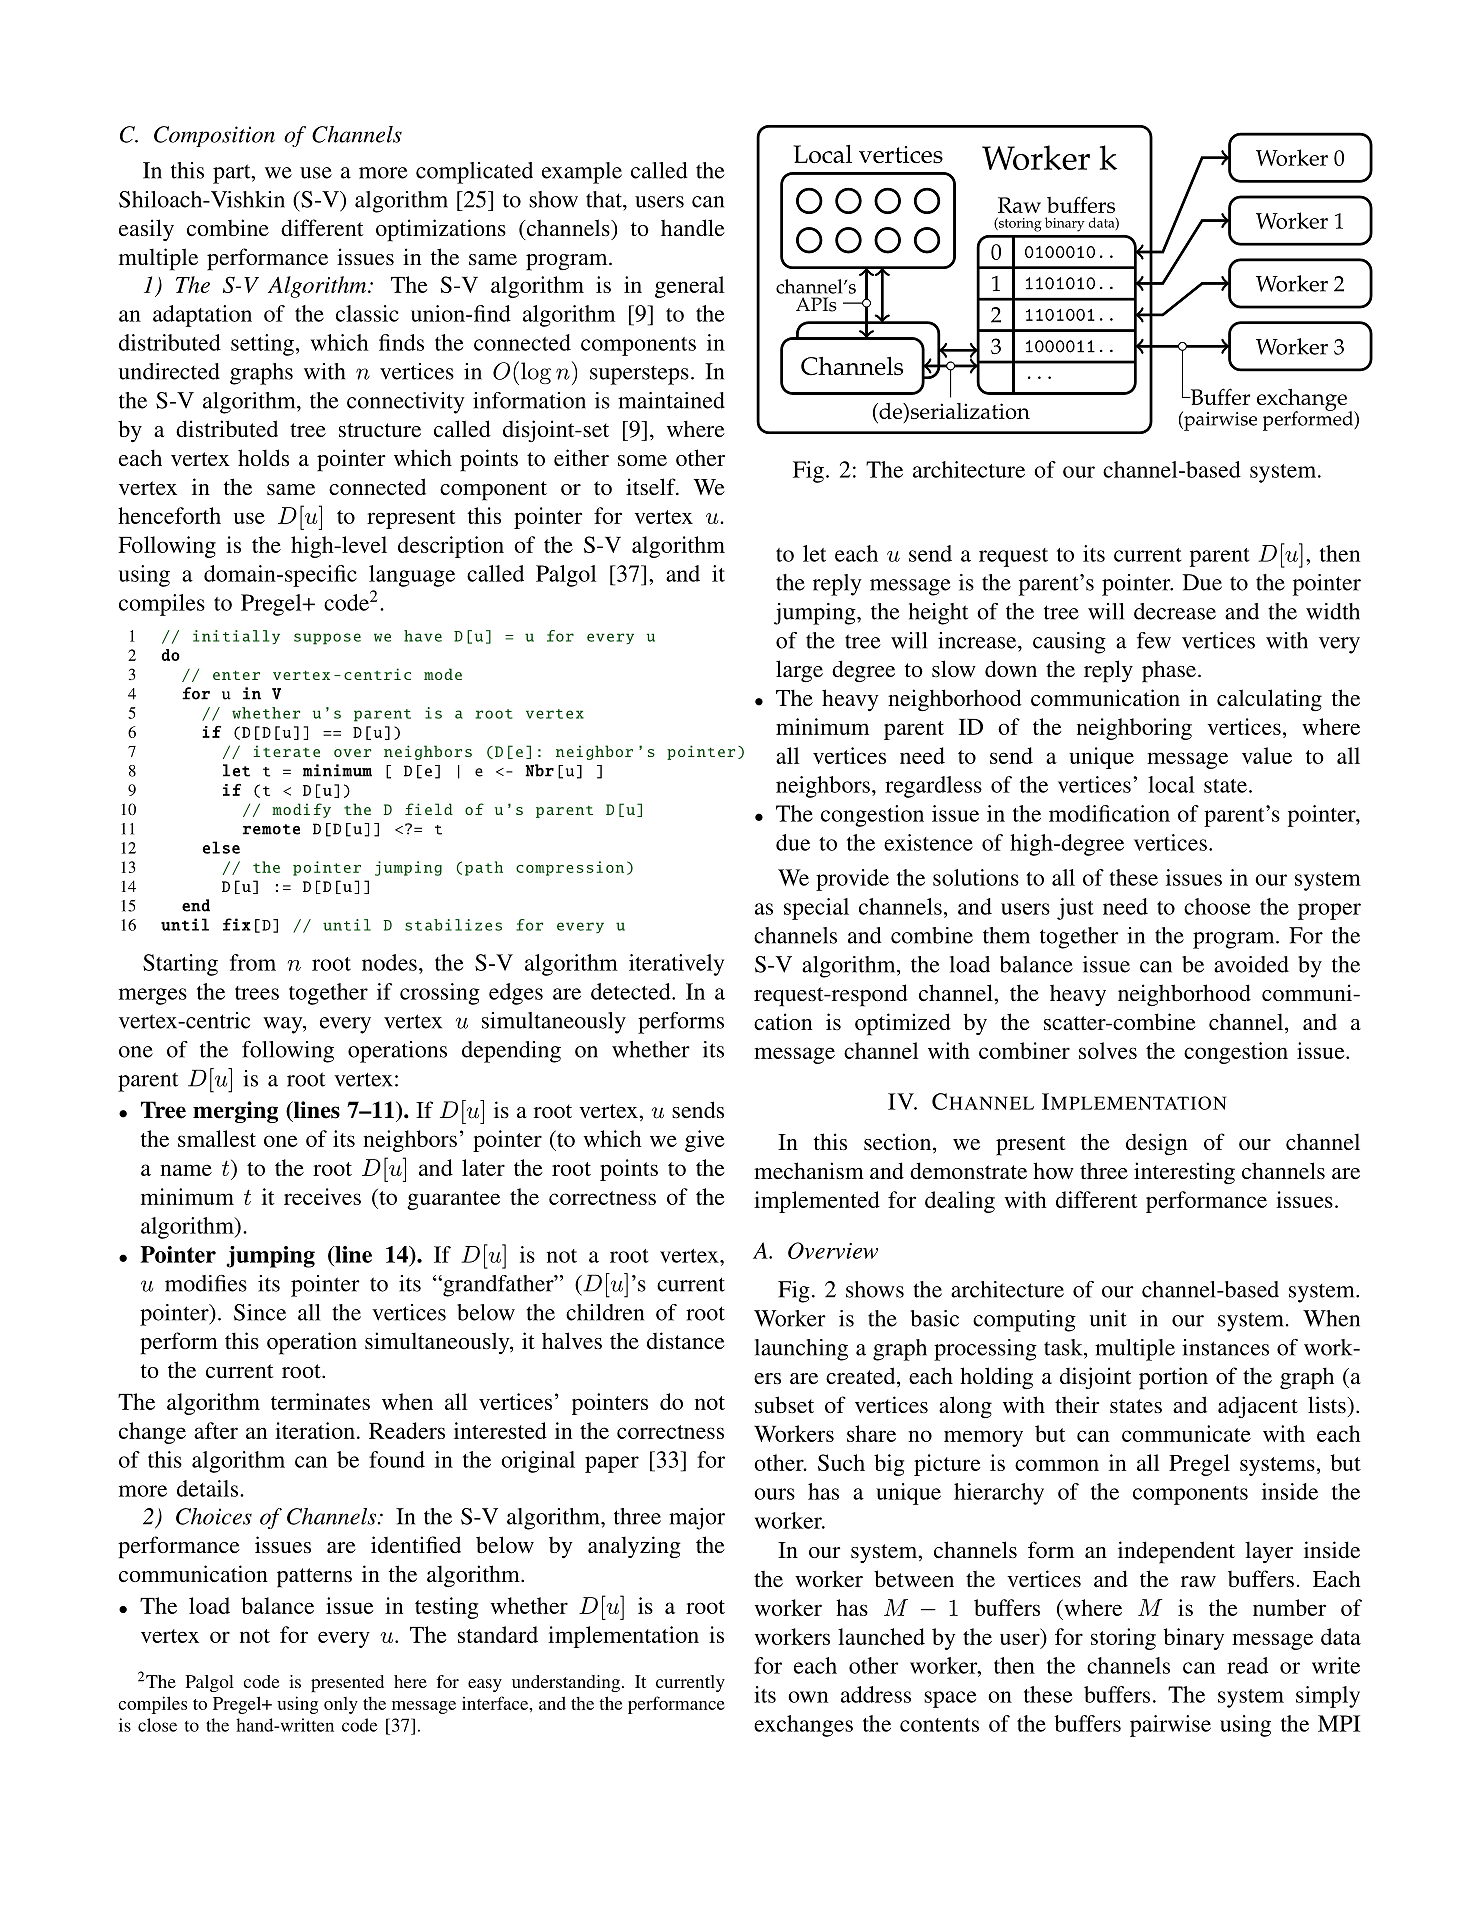 The width and height of the page is (1479, 1914). What do you see at coordinates (214, 136) in the page?
I see `Composition` at bounding box center [214, 136].
